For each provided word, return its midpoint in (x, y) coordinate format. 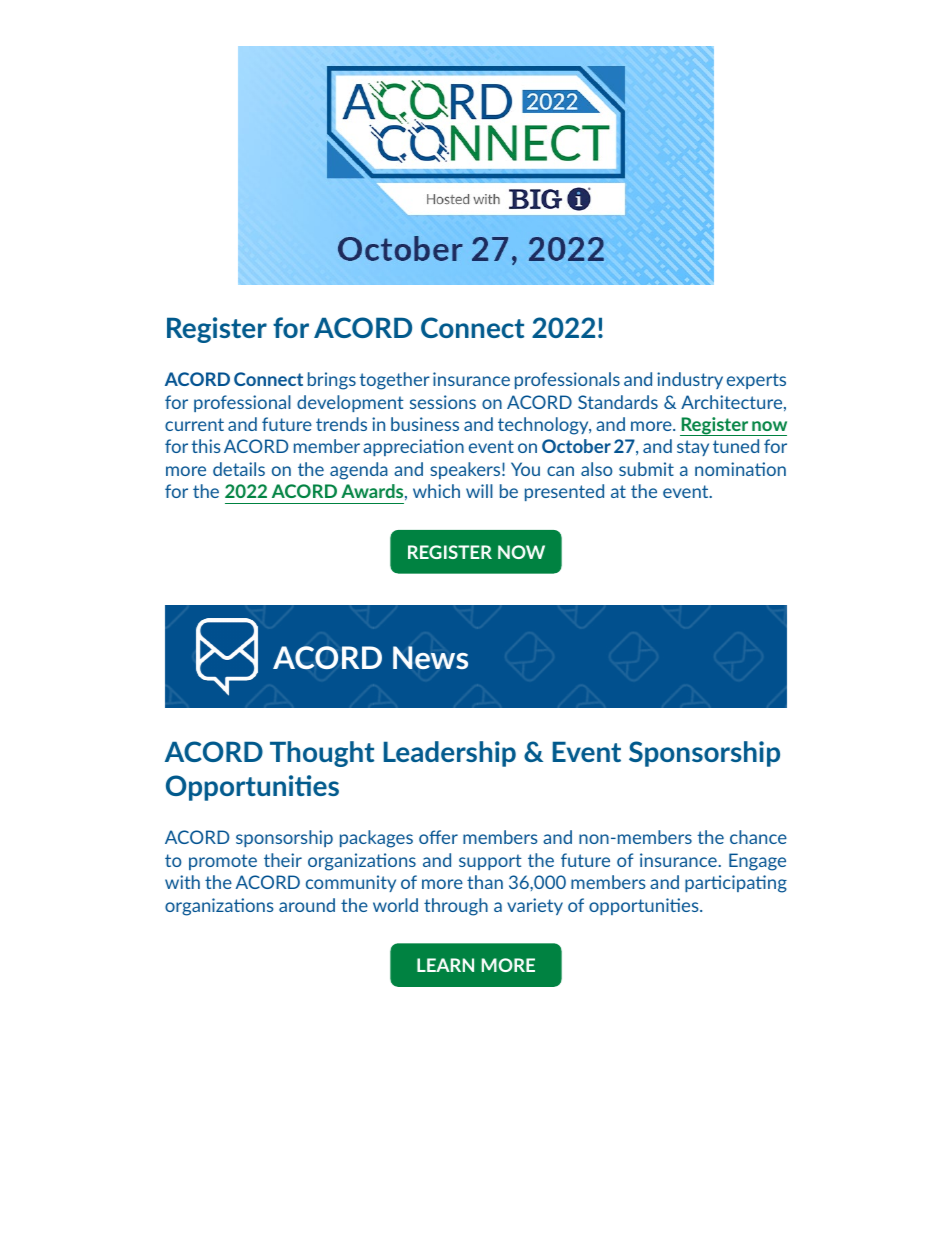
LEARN (445, 965)
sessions (443, 402)
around (307, 905)
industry (690, 380)
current (194, 424)
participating (736, 884)
